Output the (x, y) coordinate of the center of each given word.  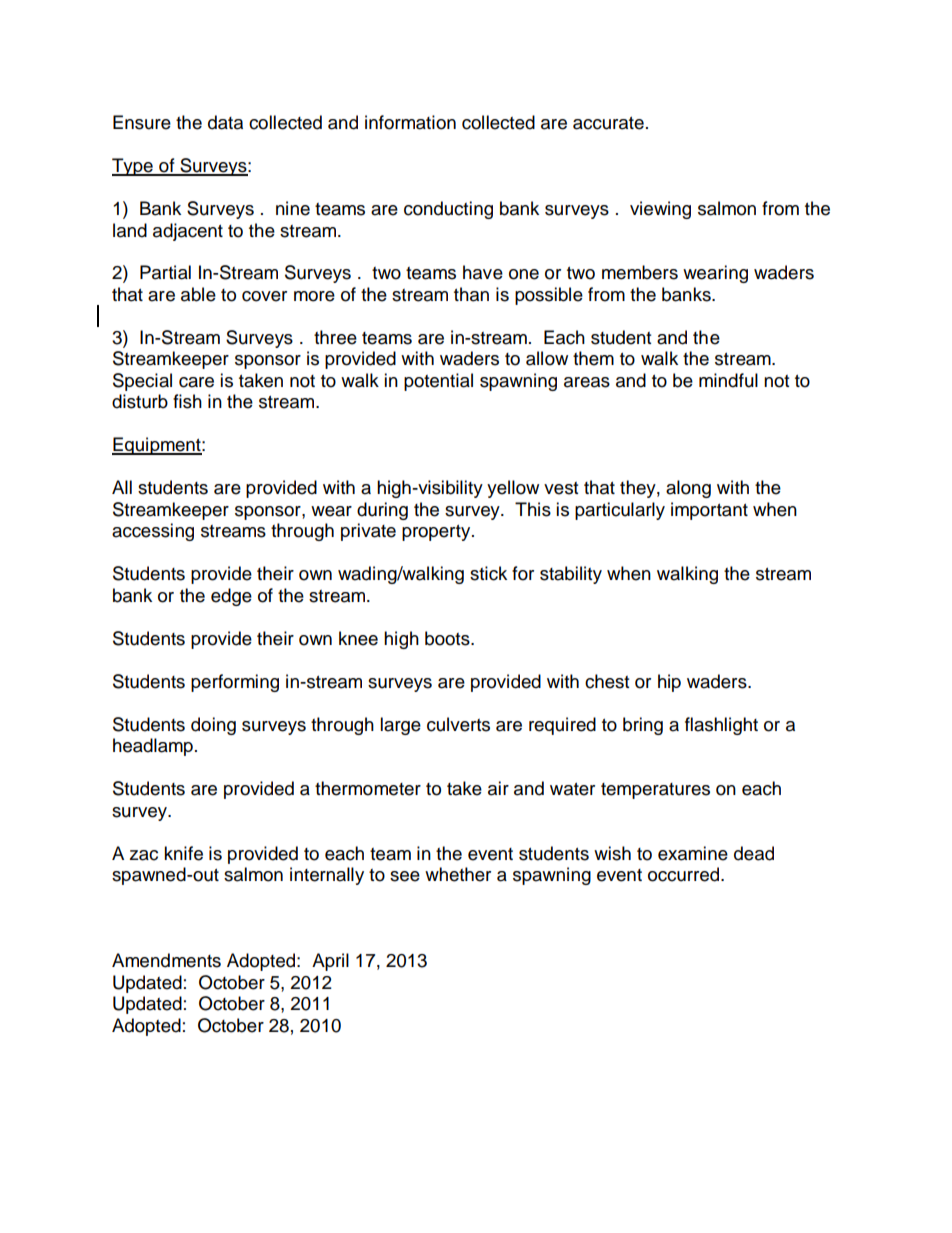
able (198, 294)
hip (669, 683)
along (688, 489)
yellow (513, 489)
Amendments (166, 960)
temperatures (655, 791)
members (640, 272)
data (225, 122)
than (471, 294)
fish (187, 401)
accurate (608, 123)
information (410, 122)
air (498, 788)
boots (448, 638)
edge (231, 597)
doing (213, 726)
